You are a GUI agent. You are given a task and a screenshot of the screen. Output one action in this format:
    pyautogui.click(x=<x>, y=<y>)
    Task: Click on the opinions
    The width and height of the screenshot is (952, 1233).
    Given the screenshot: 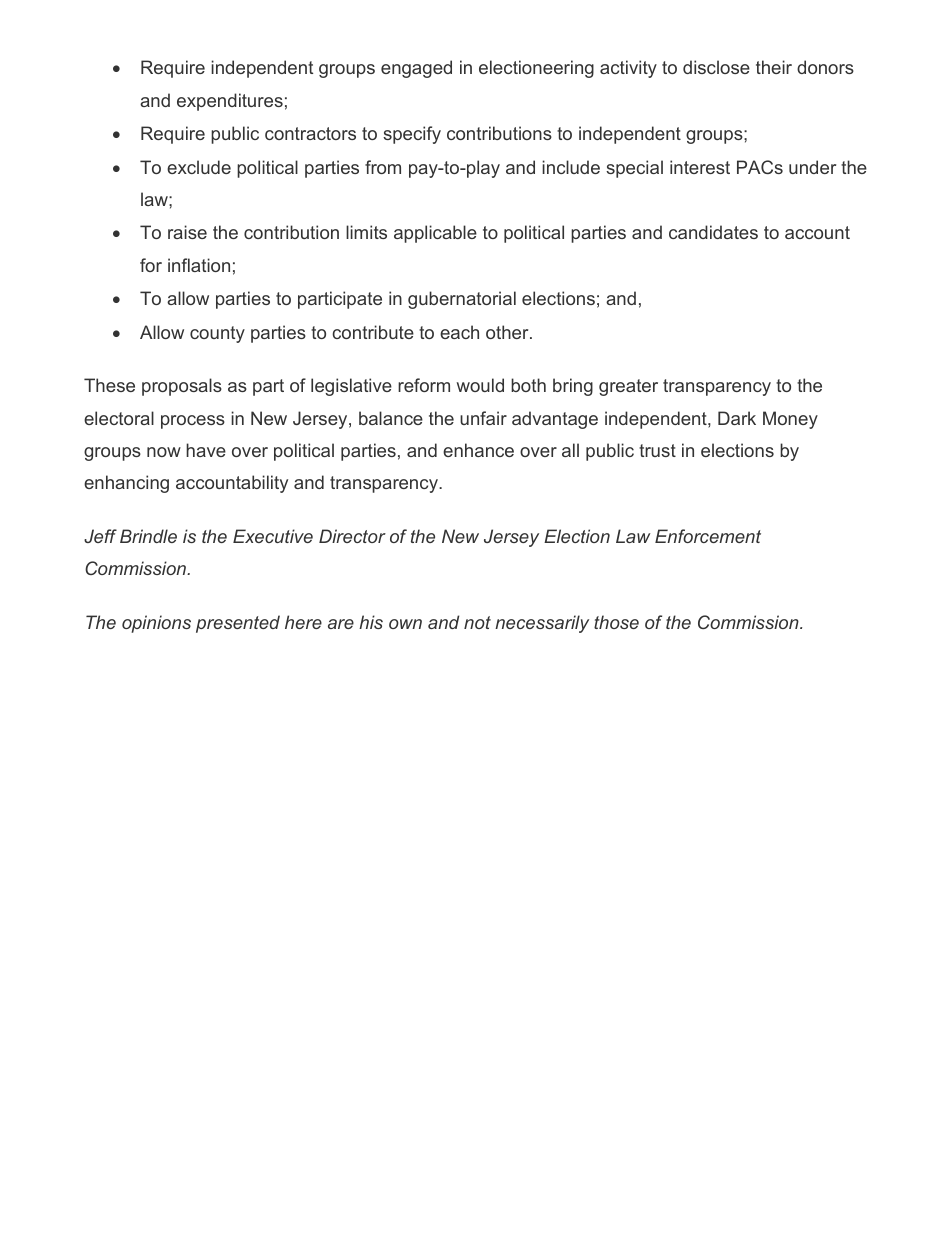 What is the action you would take?
    pyautogui.click(x=156, y=624)
